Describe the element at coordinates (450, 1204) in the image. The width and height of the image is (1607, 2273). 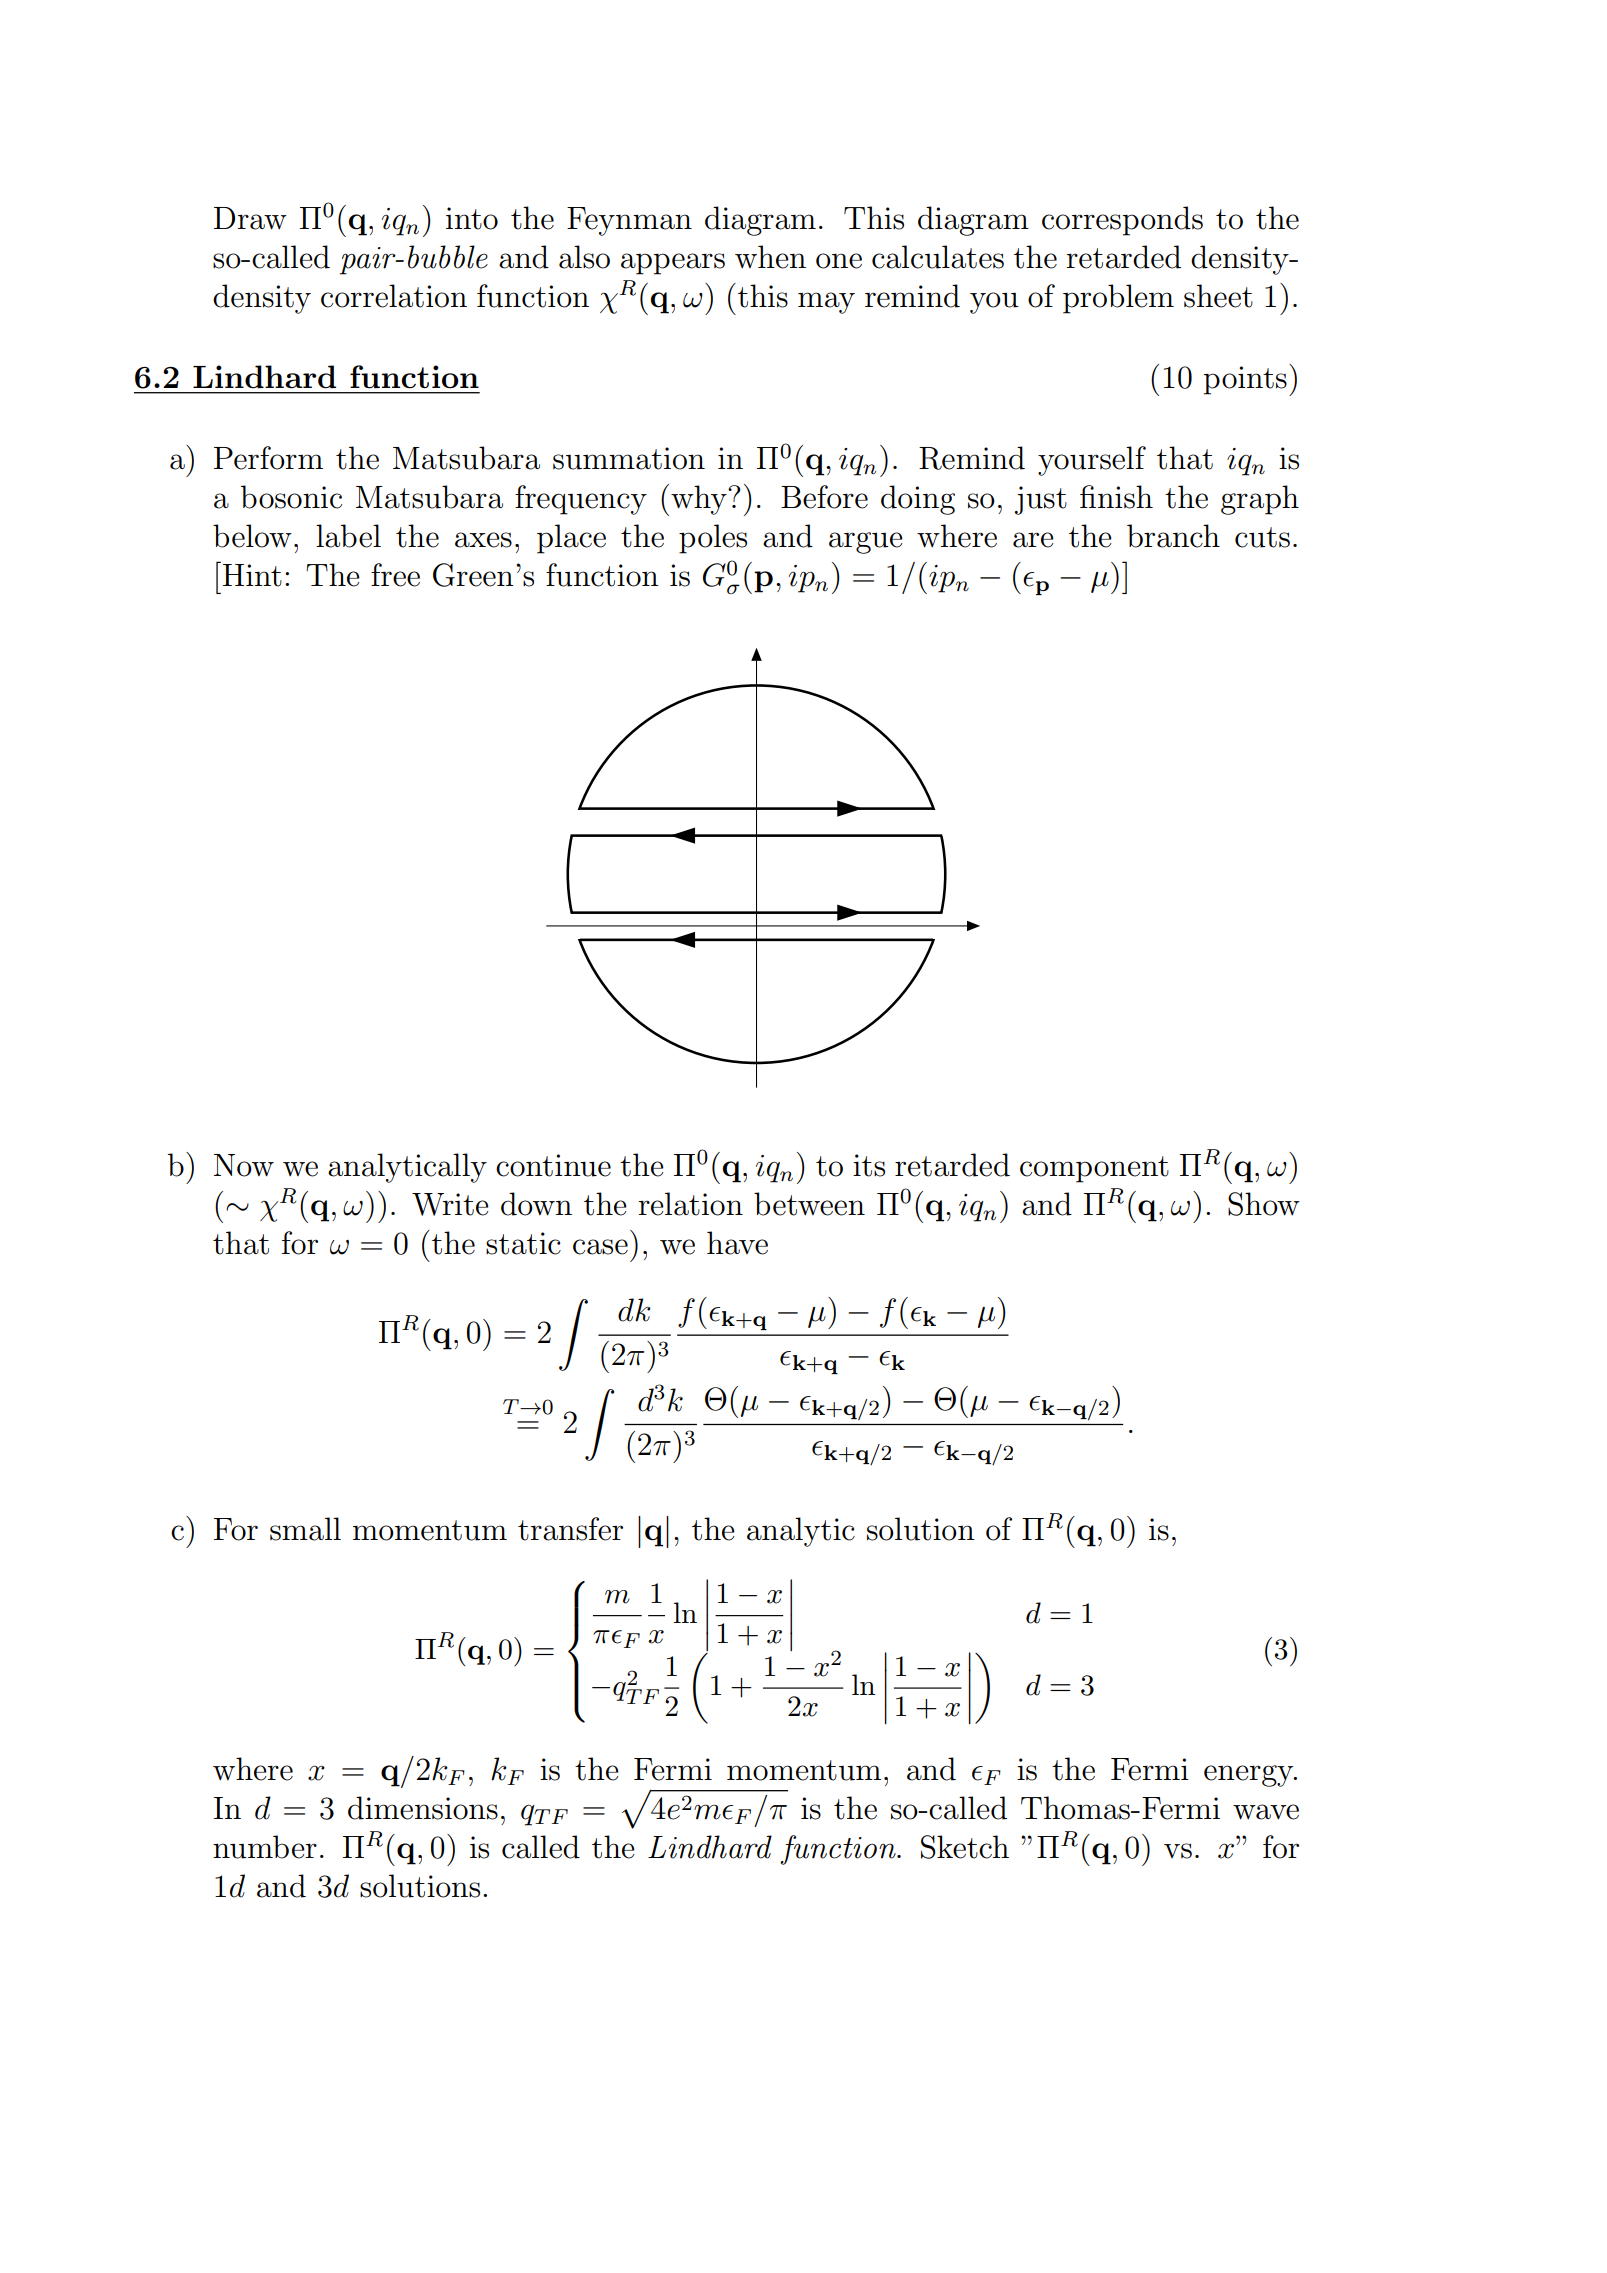
I see `Write` at that location.
